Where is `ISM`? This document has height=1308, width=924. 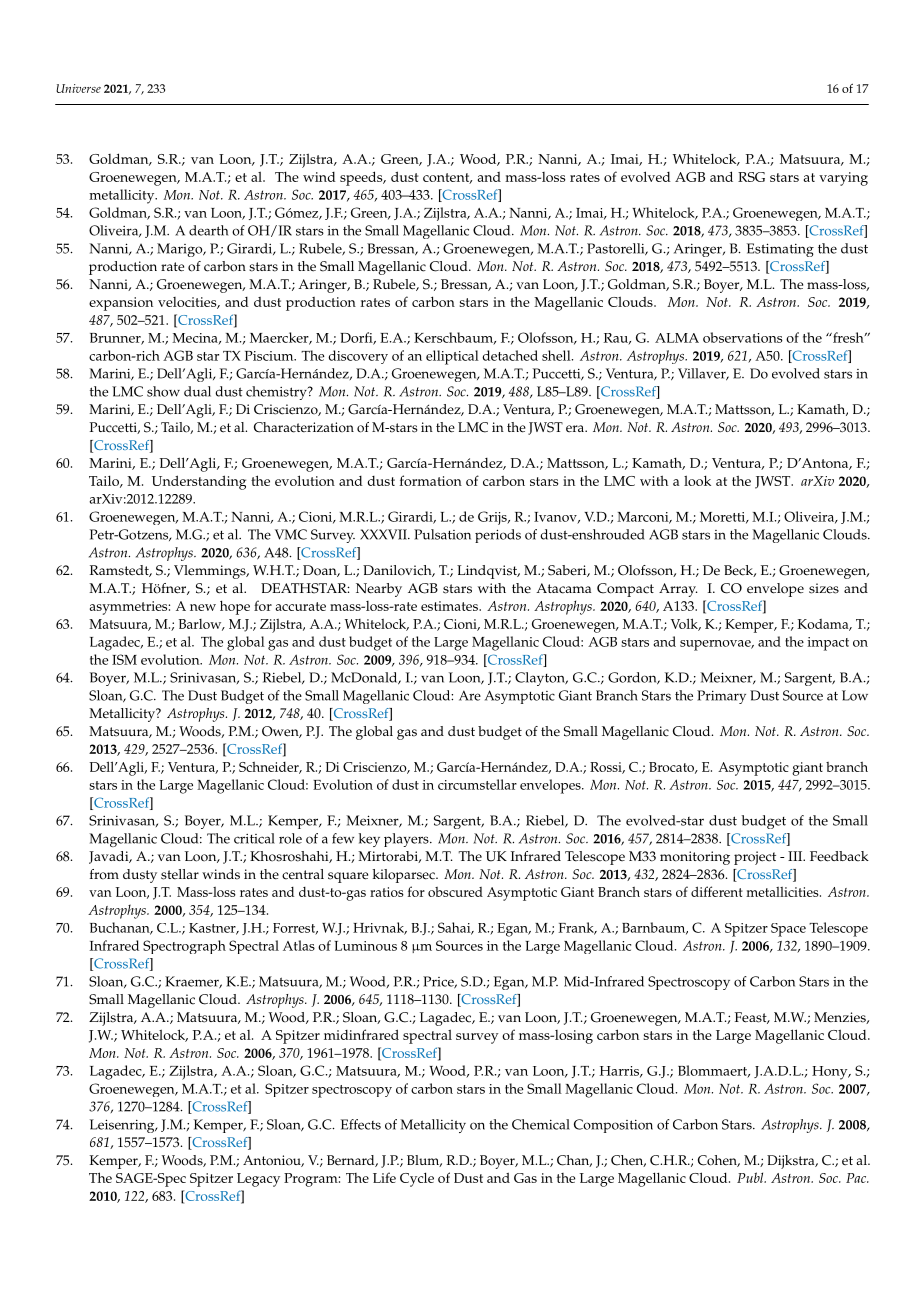 ISM is located at coordinates (124, 659).
